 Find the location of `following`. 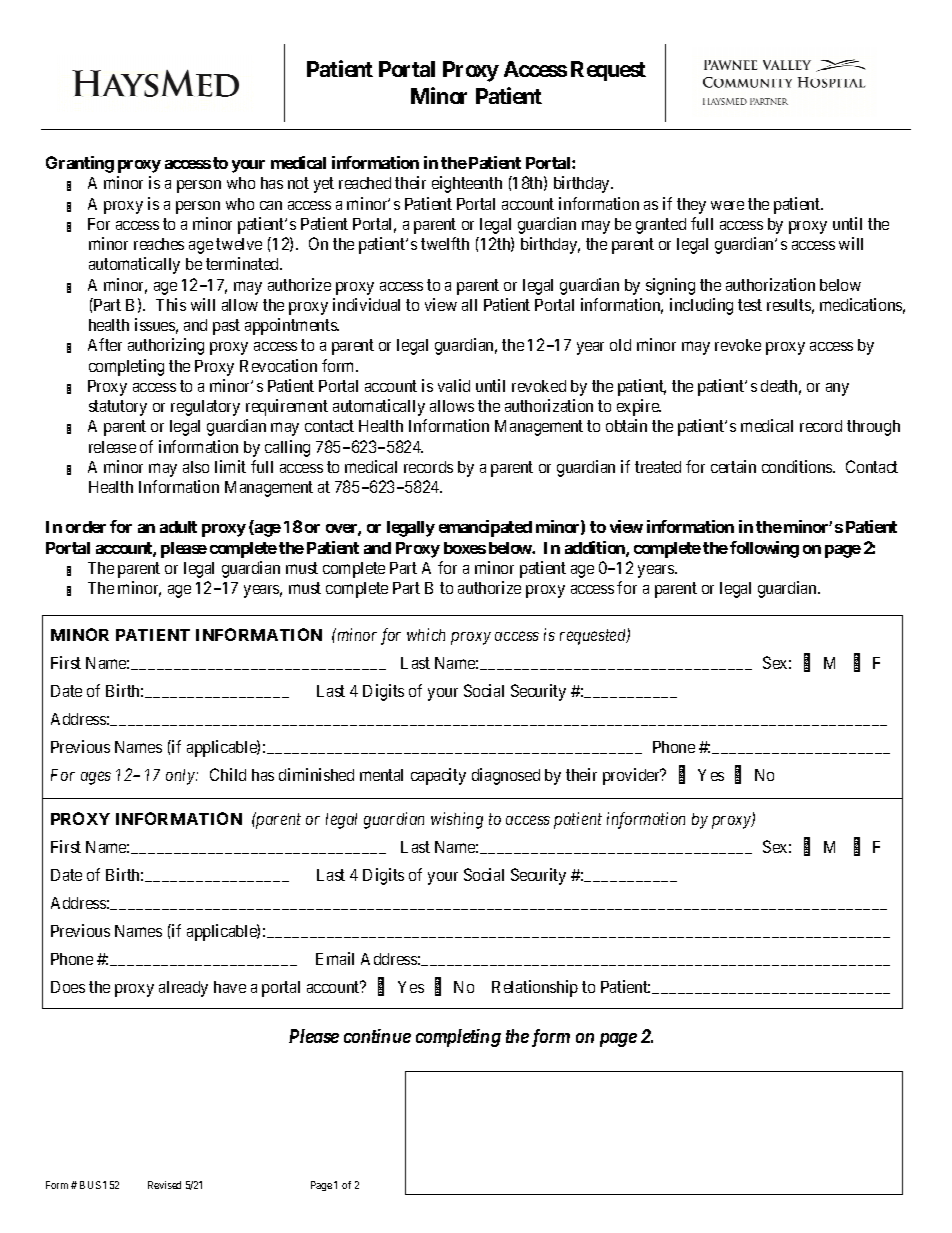

following is located at coordinates (764, 549).
